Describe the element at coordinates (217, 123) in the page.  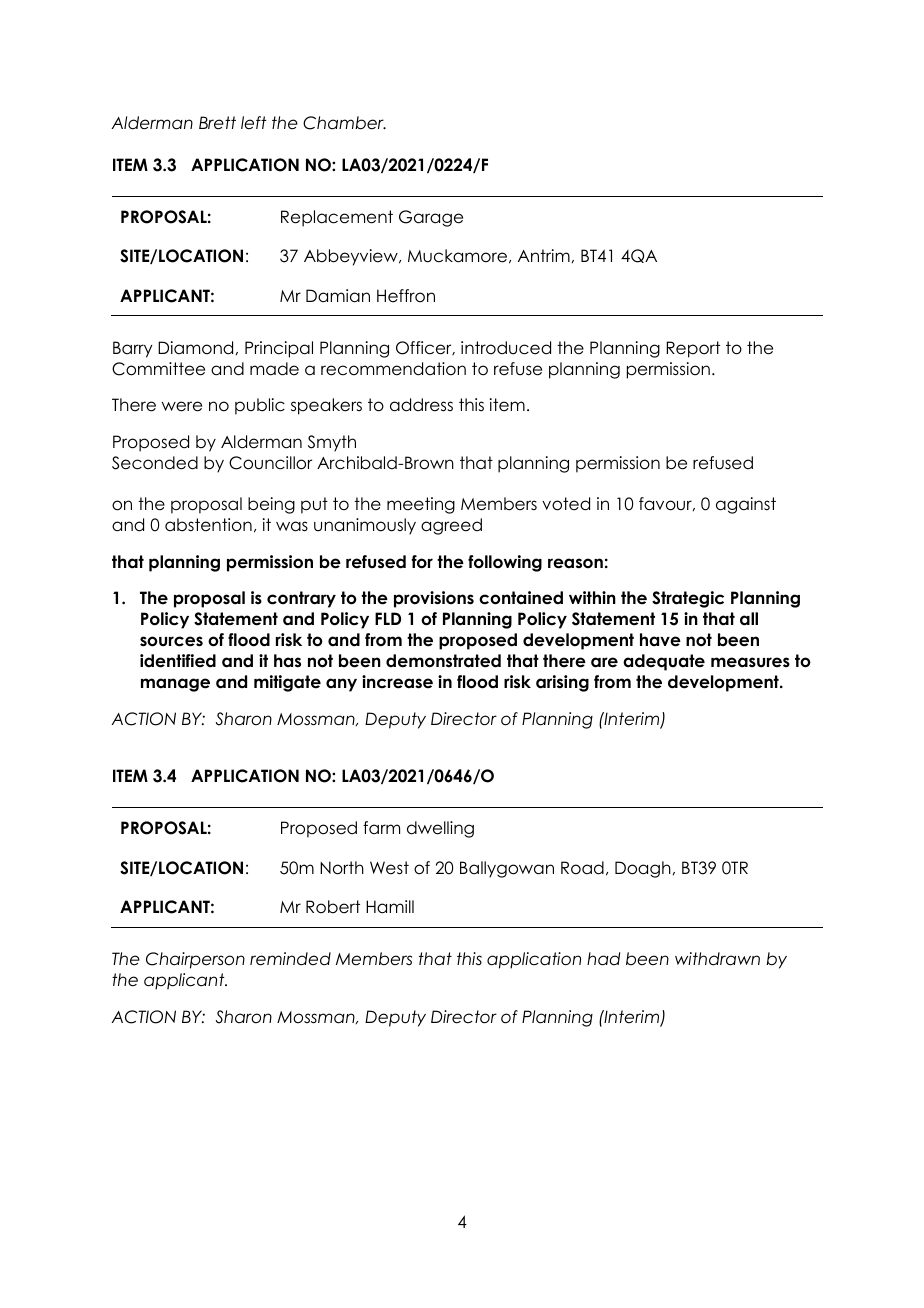
I see `Brett` at that location.
